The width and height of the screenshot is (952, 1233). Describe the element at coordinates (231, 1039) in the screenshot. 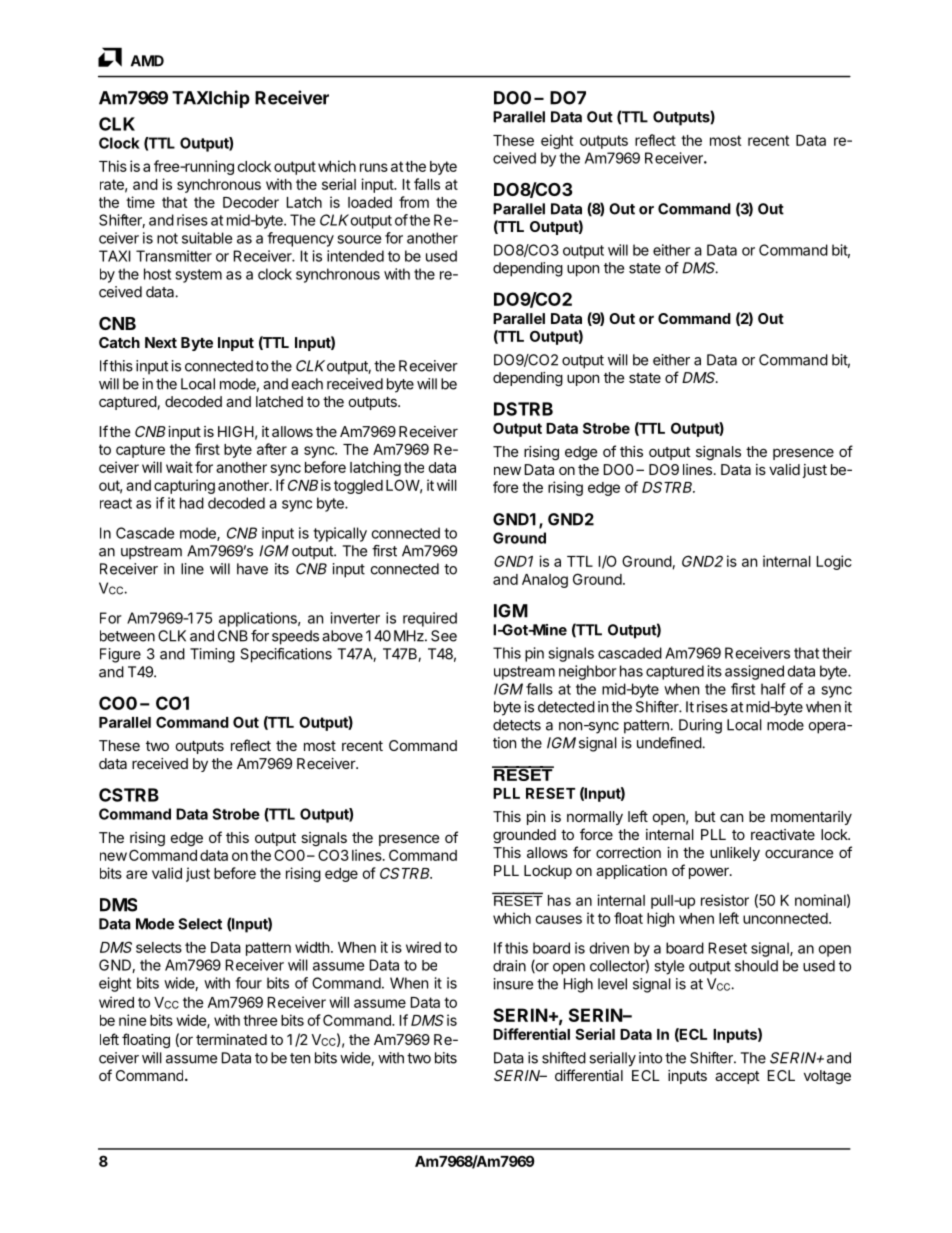

I see `terminated` at that location.
